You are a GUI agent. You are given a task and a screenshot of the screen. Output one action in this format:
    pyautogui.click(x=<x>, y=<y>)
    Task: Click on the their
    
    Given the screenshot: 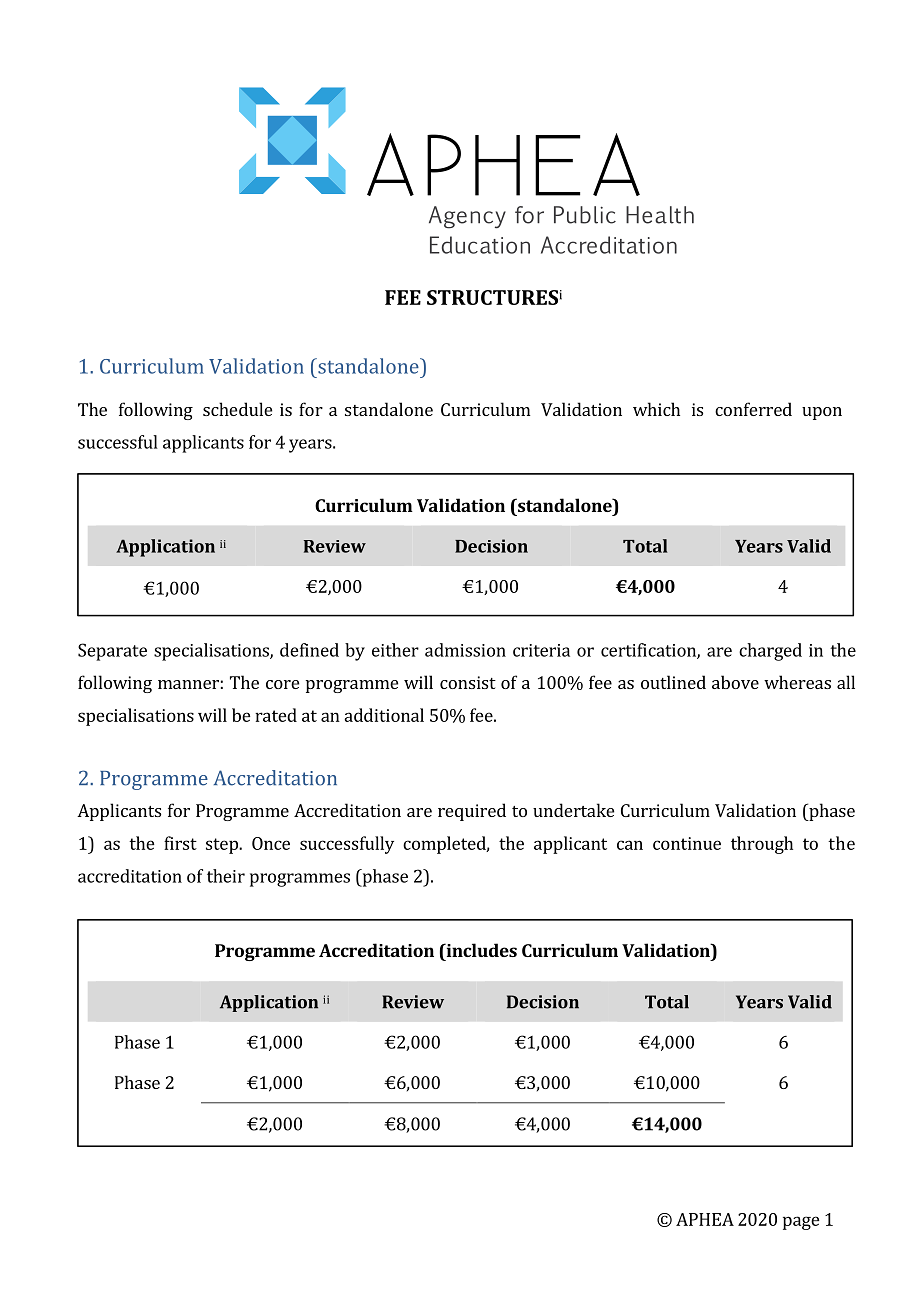 What is the action you would take?
    pyautogui.click(x=226, y=876)
